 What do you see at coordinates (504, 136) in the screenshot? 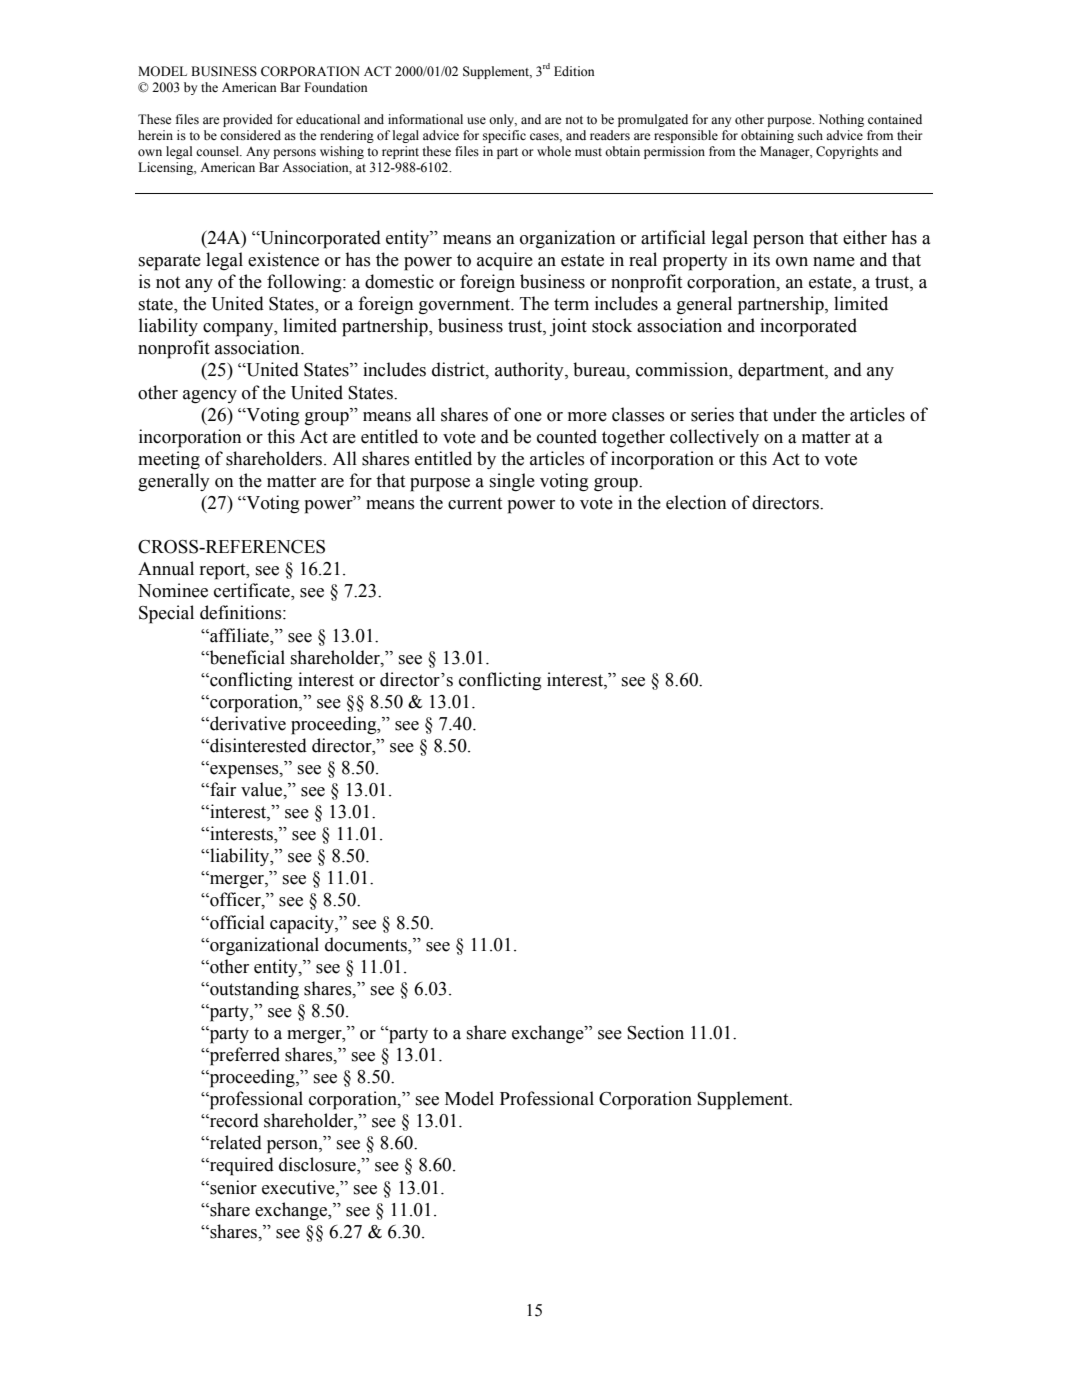
I see `specific` at bounding box center [504, 136].
